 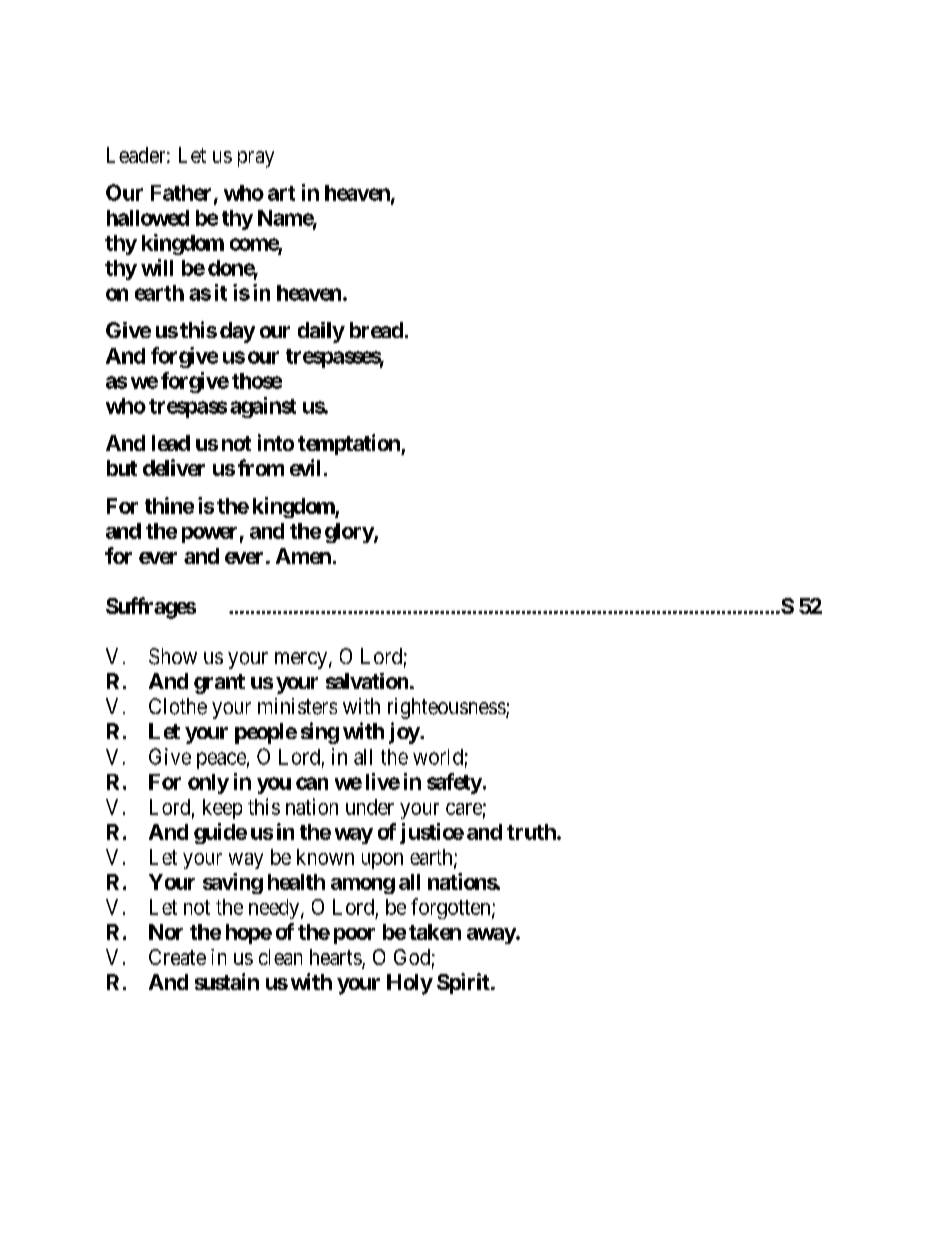 What do you see at coordinates (303, 556) in the screenshot?
I see `Amen` at bounding box center [303, 556].
